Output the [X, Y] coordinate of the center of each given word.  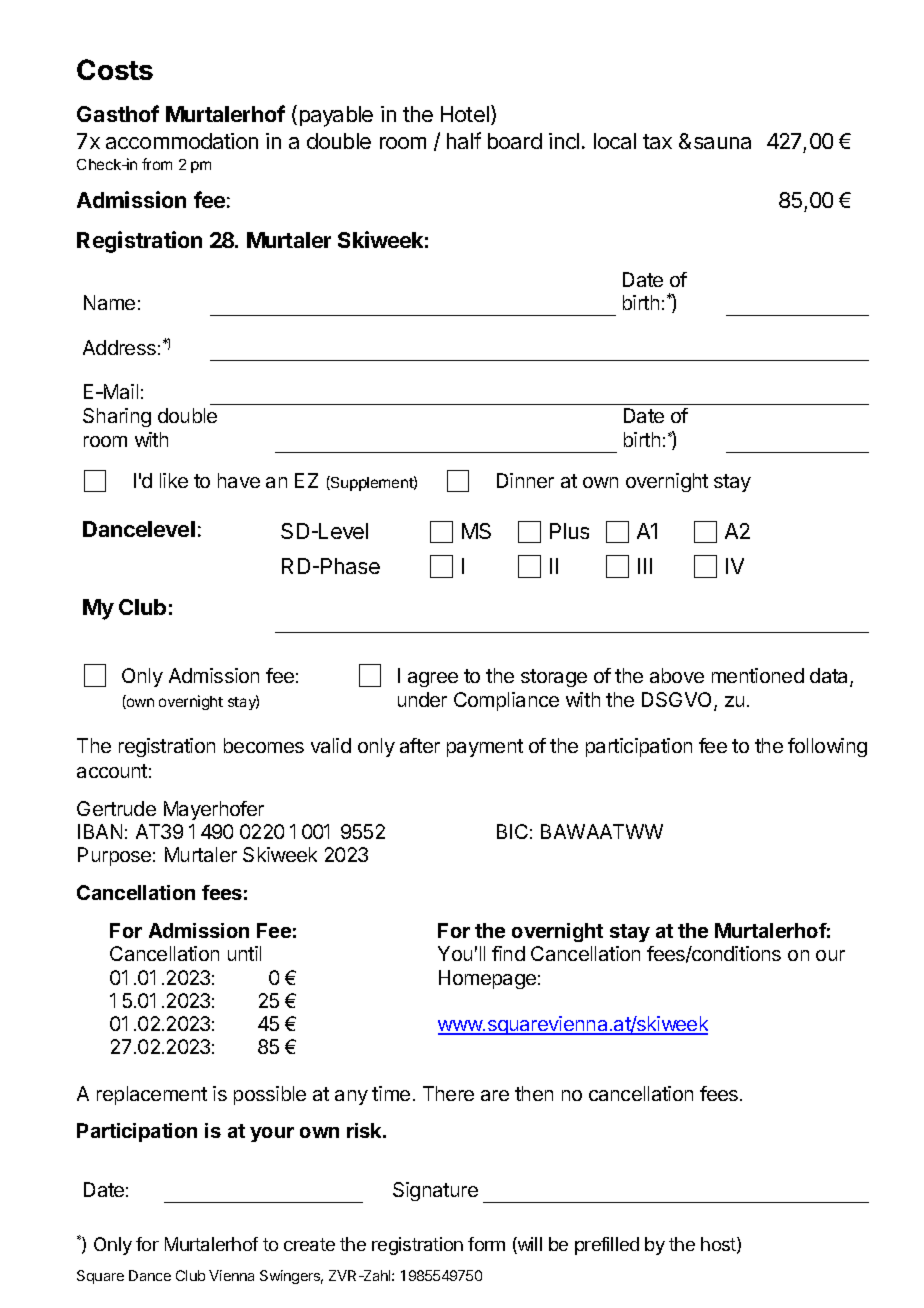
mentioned [758, 675]
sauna [722, 143]
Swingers [291, 1277]
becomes [264, 745]
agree [433, 679]
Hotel [465, 114]
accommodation [182, 141]
